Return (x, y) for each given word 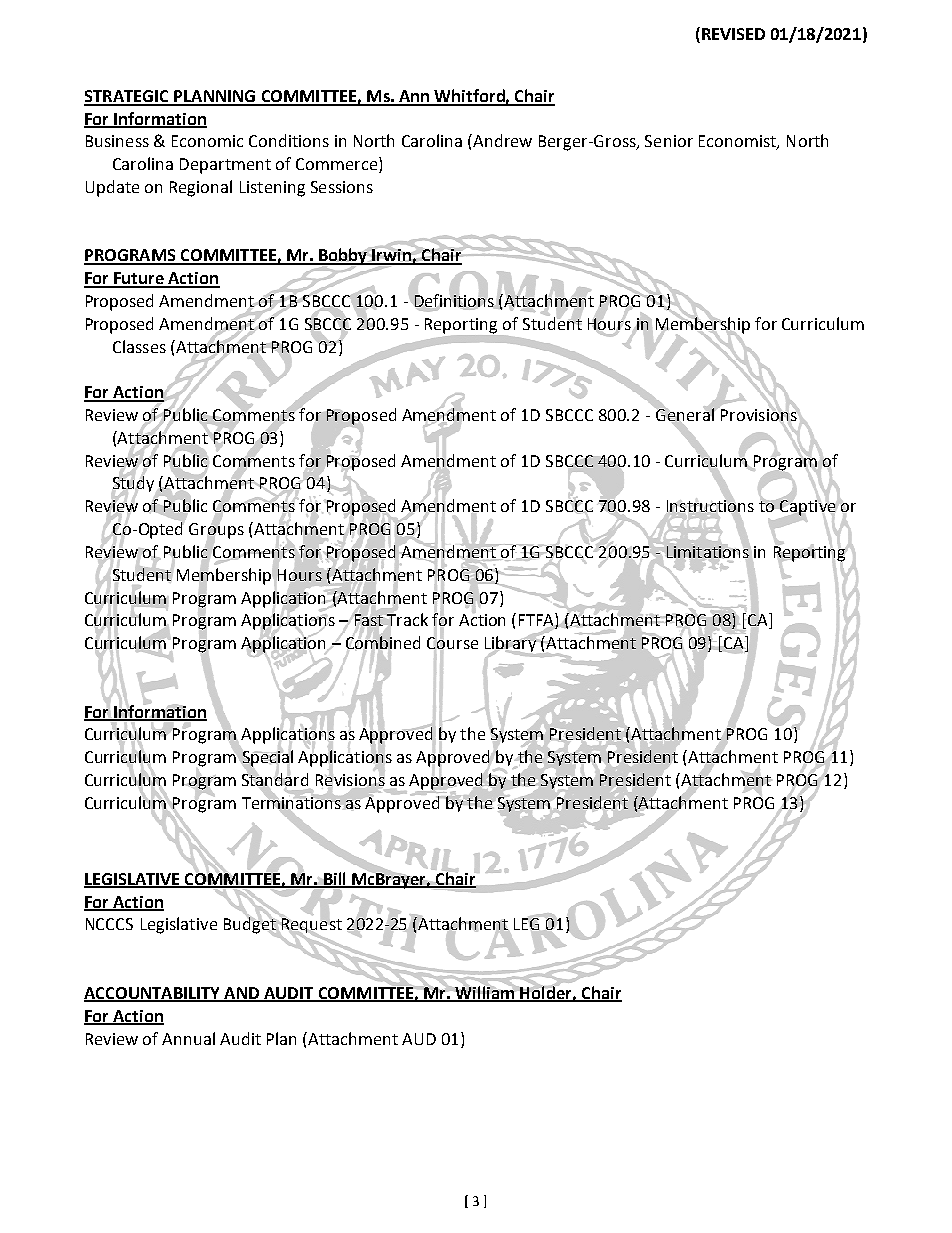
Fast (369, 620)
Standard (275, 780)
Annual (188, 1038)
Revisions (350, 780)
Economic (207, 141)
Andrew (501, 140)
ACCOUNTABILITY (153, 994)
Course (452, 643)
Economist (738, 142)
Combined (383, 643)
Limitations (708, 552)
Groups (216, 531)
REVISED (733, 34)
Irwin (392, 256)
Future (139, 279)
